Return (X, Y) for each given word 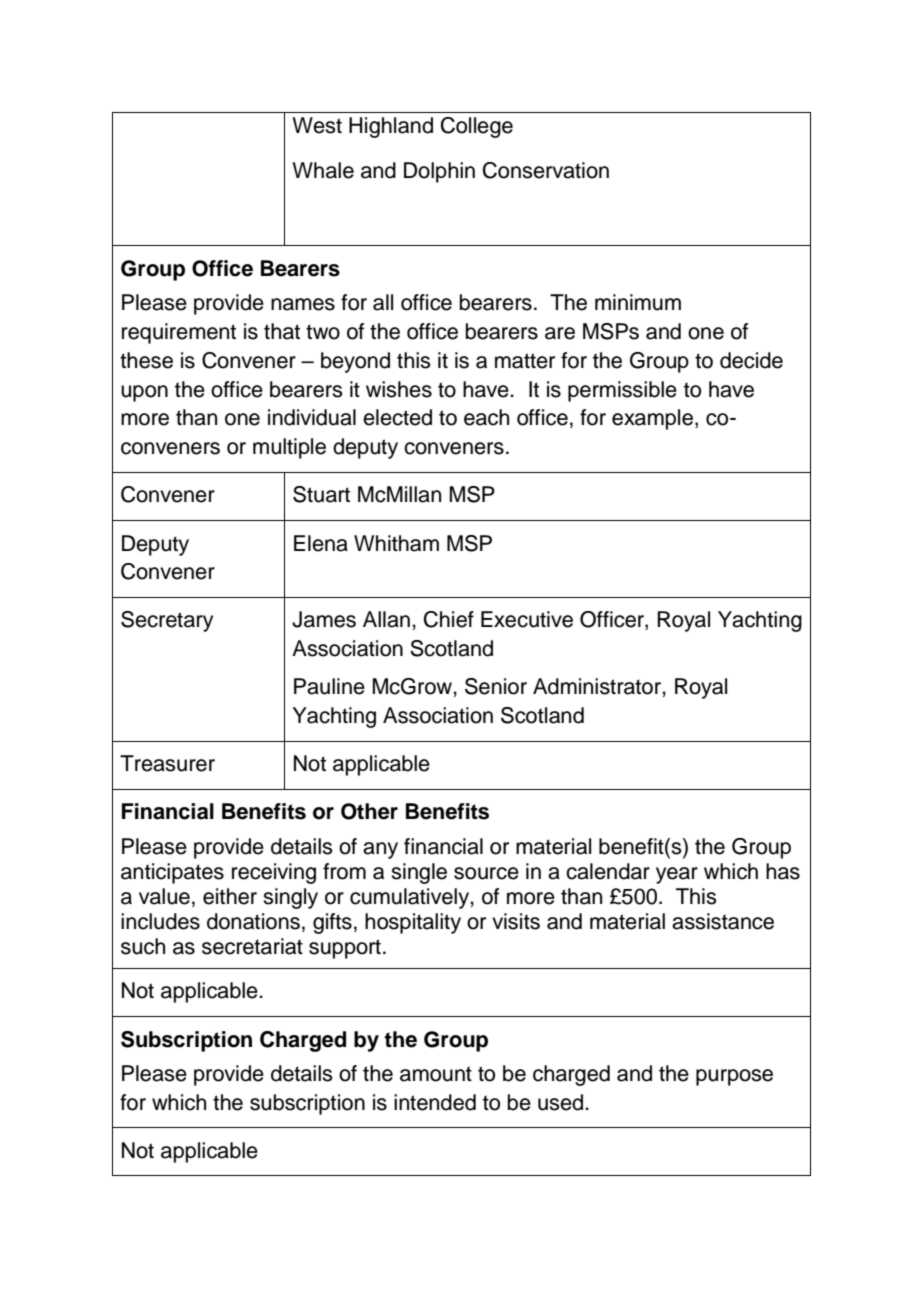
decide (751, 360)
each (486, 417)
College (477, 127)
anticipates (172, 873)
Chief (449, 619)
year (677, 875)
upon (144, 393)
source (486, 873)
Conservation (546, 170)
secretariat (252, 946)
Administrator (598, 686)
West (317, 125)
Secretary (167, 621)
